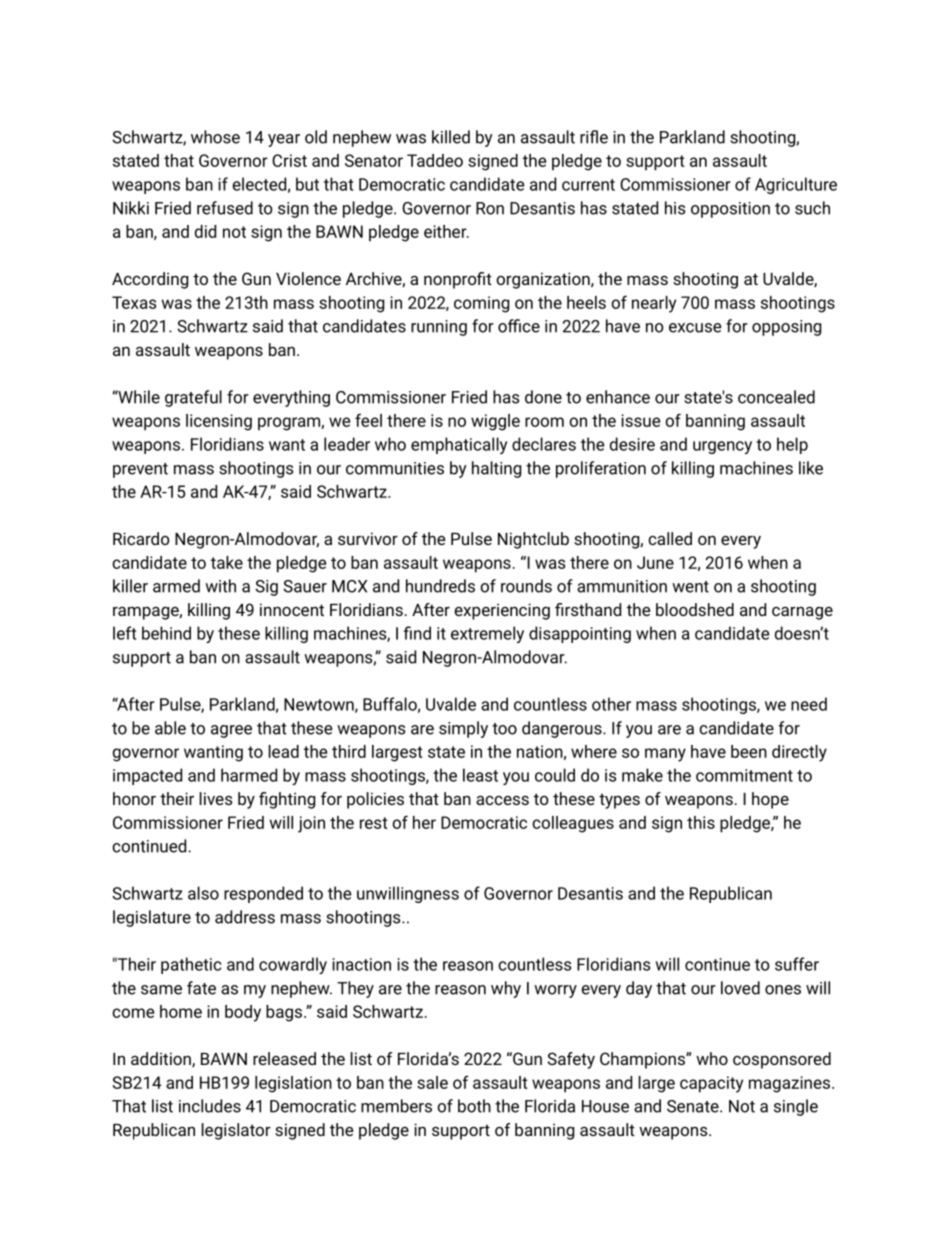  I want to click on also, so click(203, 893).
